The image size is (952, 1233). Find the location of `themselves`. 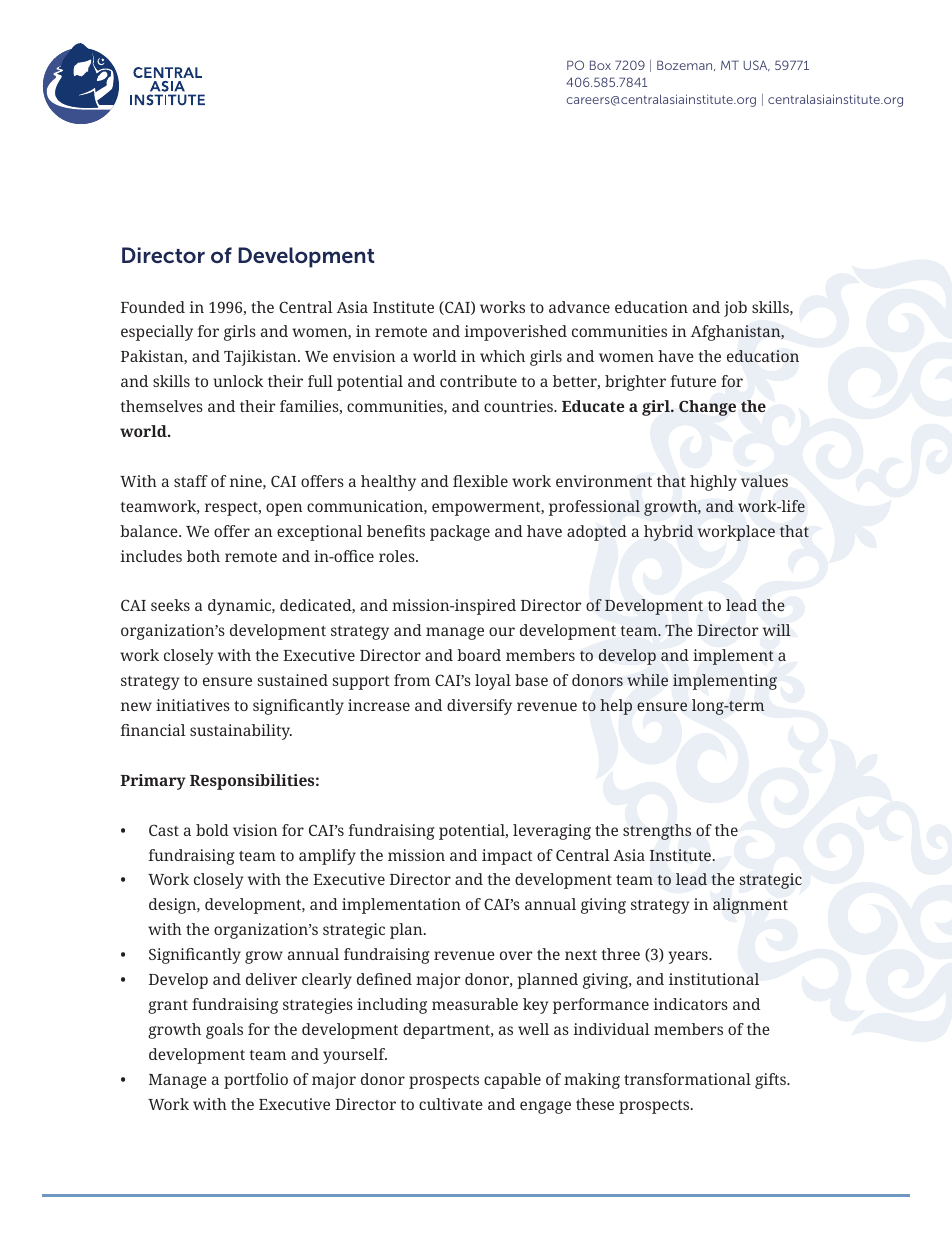

themselves is located at coordinates (161, 406).
